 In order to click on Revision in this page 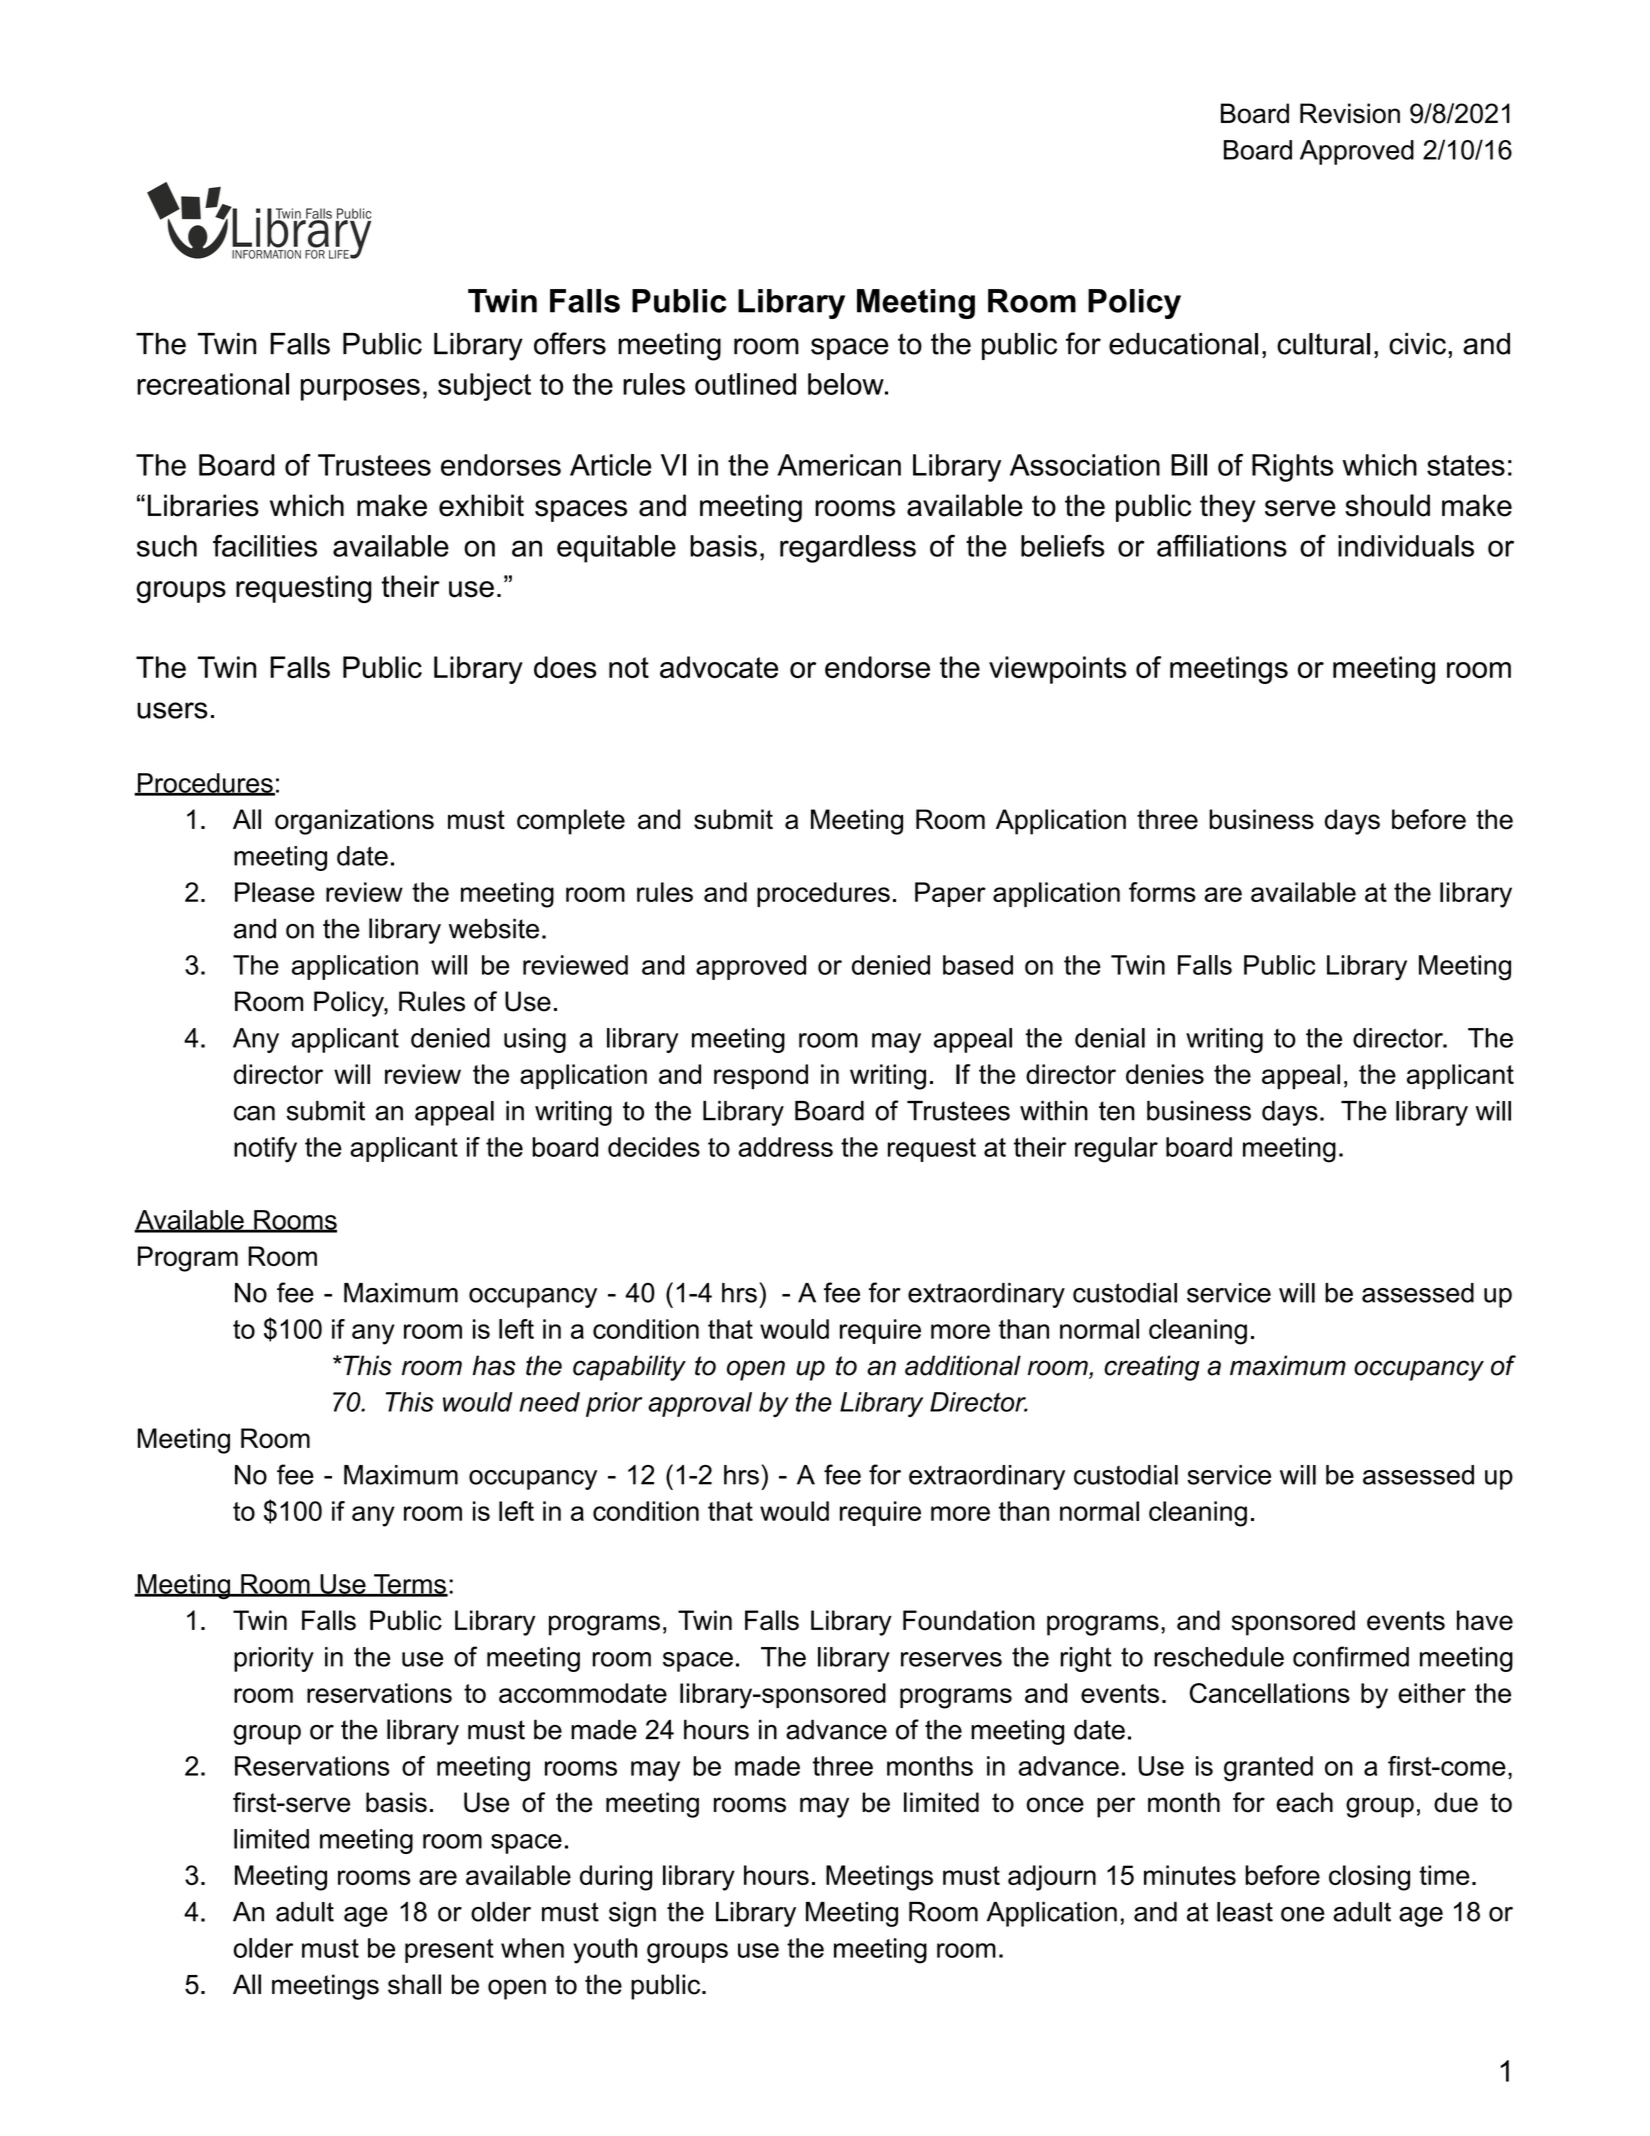, I will do `click(1350, 113)`.
